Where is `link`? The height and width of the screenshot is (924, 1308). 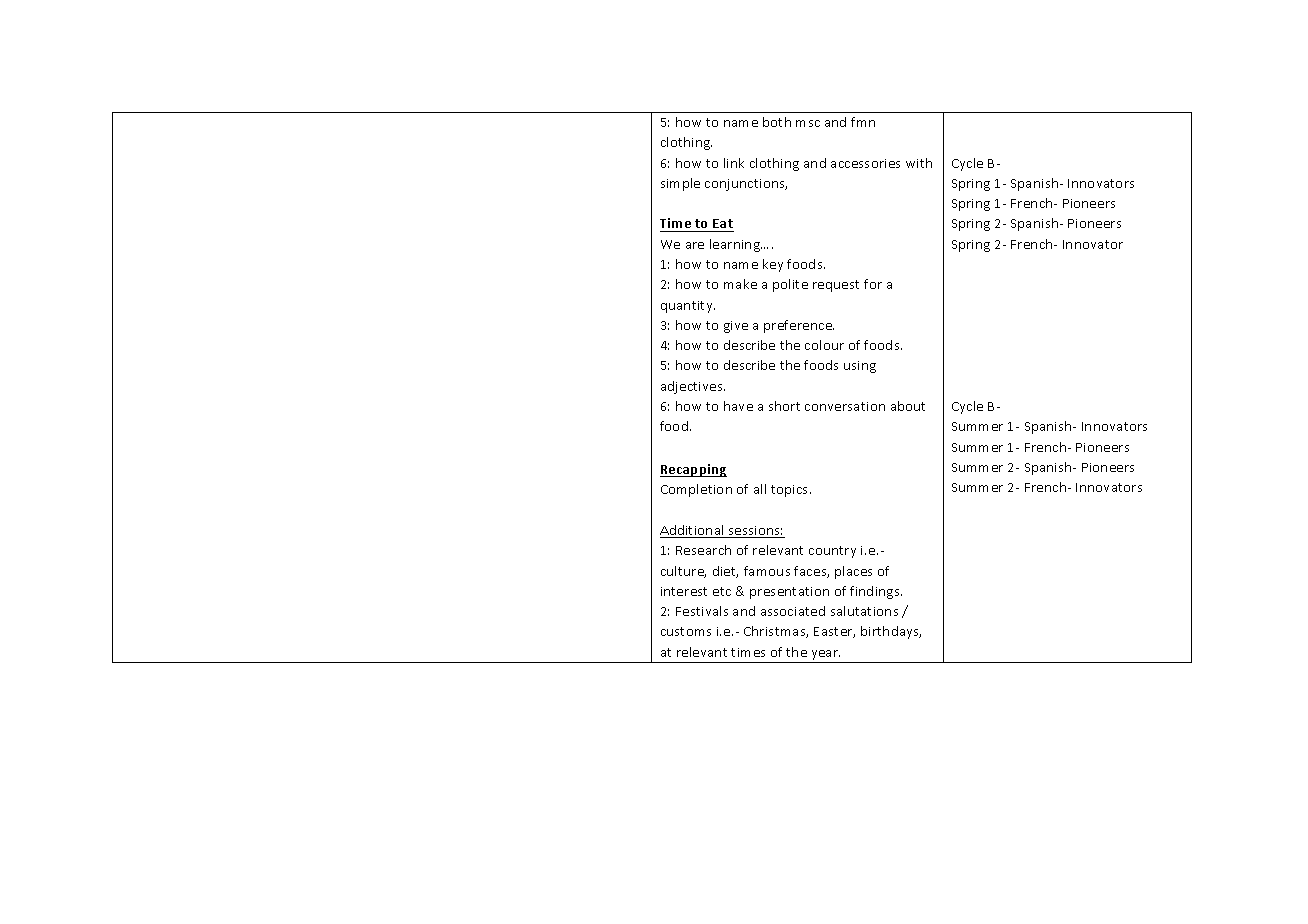
link is located at coordinates (734, 163).
